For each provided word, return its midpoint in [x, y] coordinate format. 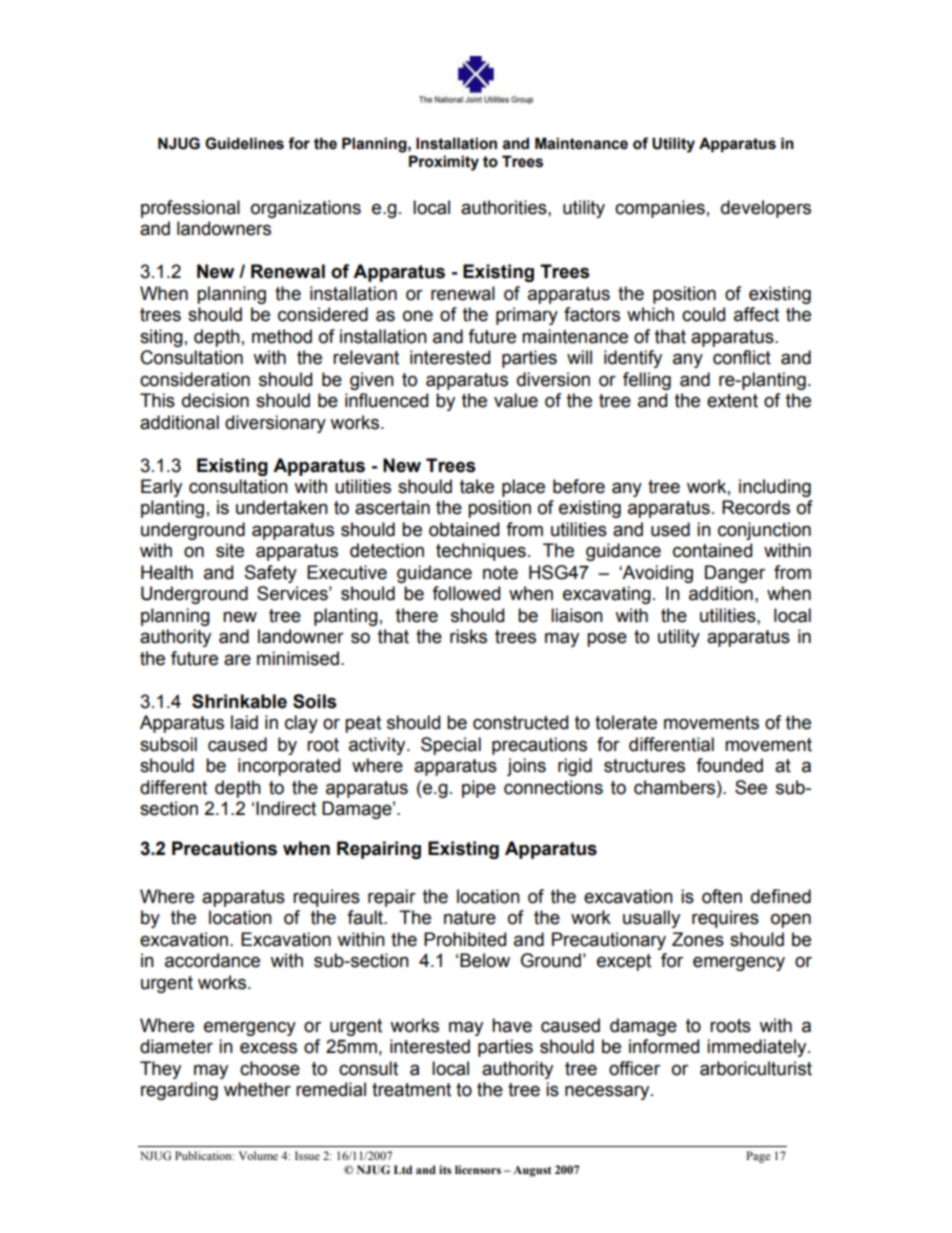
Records [756, 507]
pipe [479, 789]
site [230, 550]
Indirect [286, 808]
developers [766, 209]
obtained [464, 529]
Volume [258, 1155]
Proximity [444, 163]
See [751, 787]
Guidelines [244, 143]
